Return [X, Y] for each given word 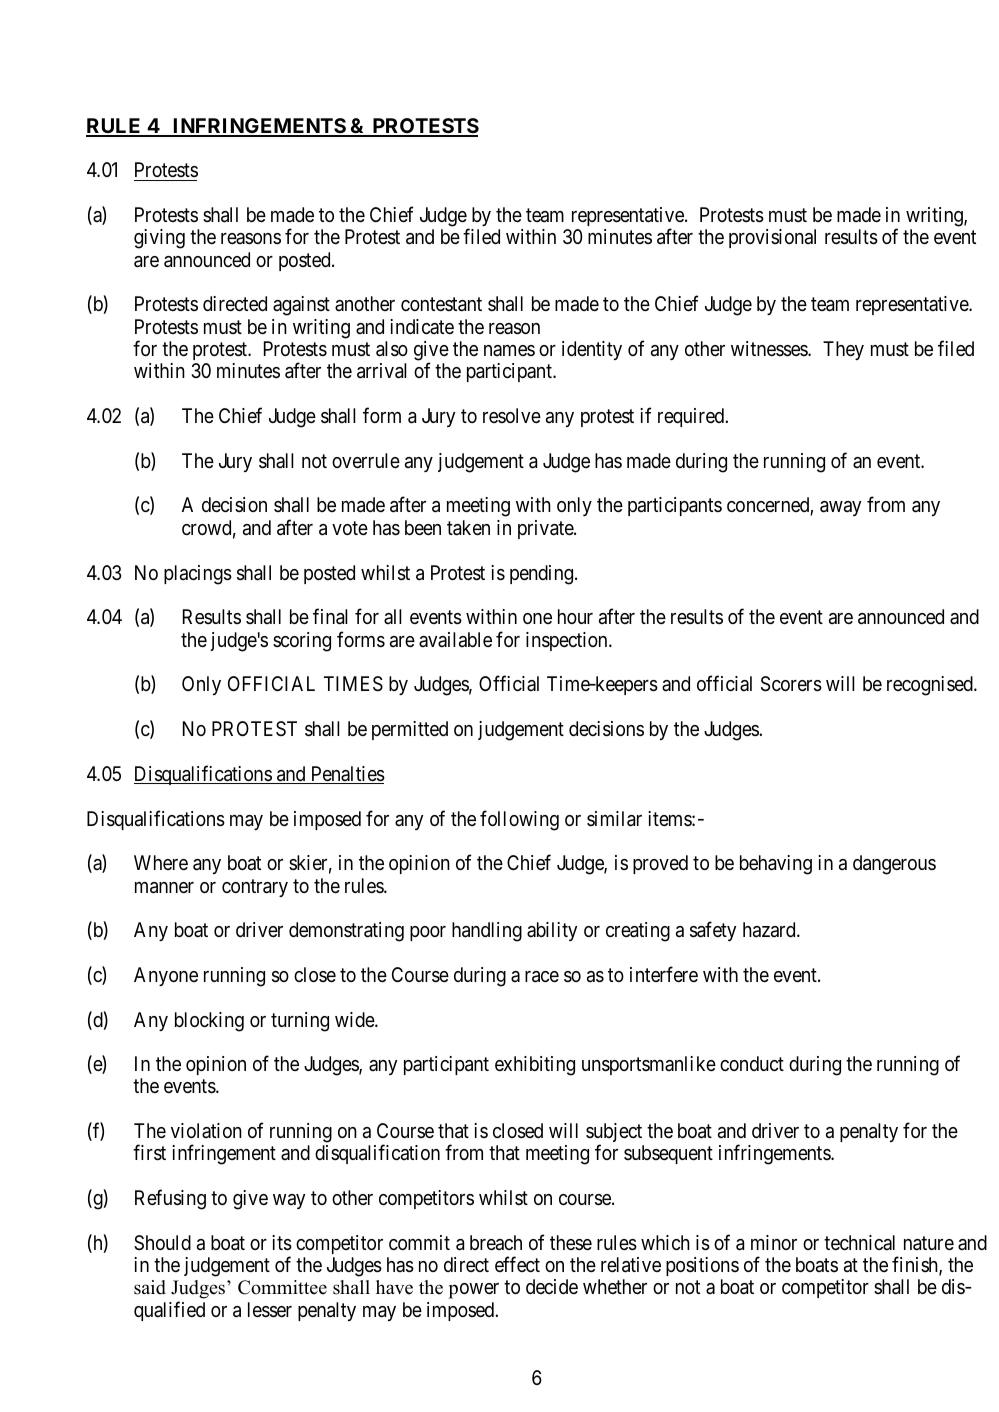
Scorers [791, 684]
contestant [441, 305]
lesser [270, 1310]
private [546, 529]
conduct [752, 1063]
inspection [568, 641]
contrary [255, 888]
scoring [302, 642]
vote [350, 528]
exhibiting [535, 1066]
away [840, 508]
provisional [772, 238]
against [301, 306]
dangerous [894, 865]
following [519, 820]
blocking [209, 1022]
